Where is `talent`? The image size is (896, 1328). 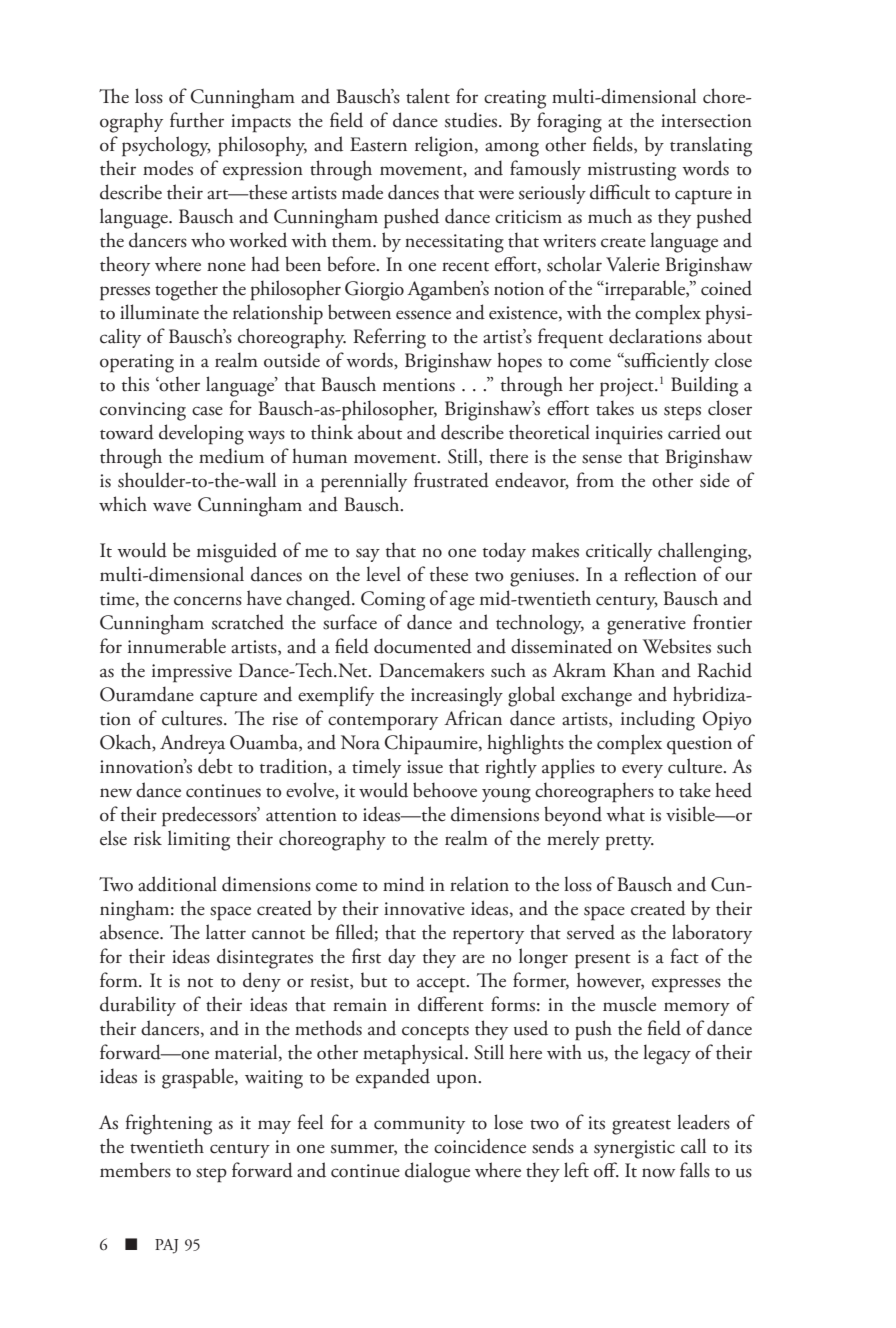 talent is located at coordinates (428, 96).
